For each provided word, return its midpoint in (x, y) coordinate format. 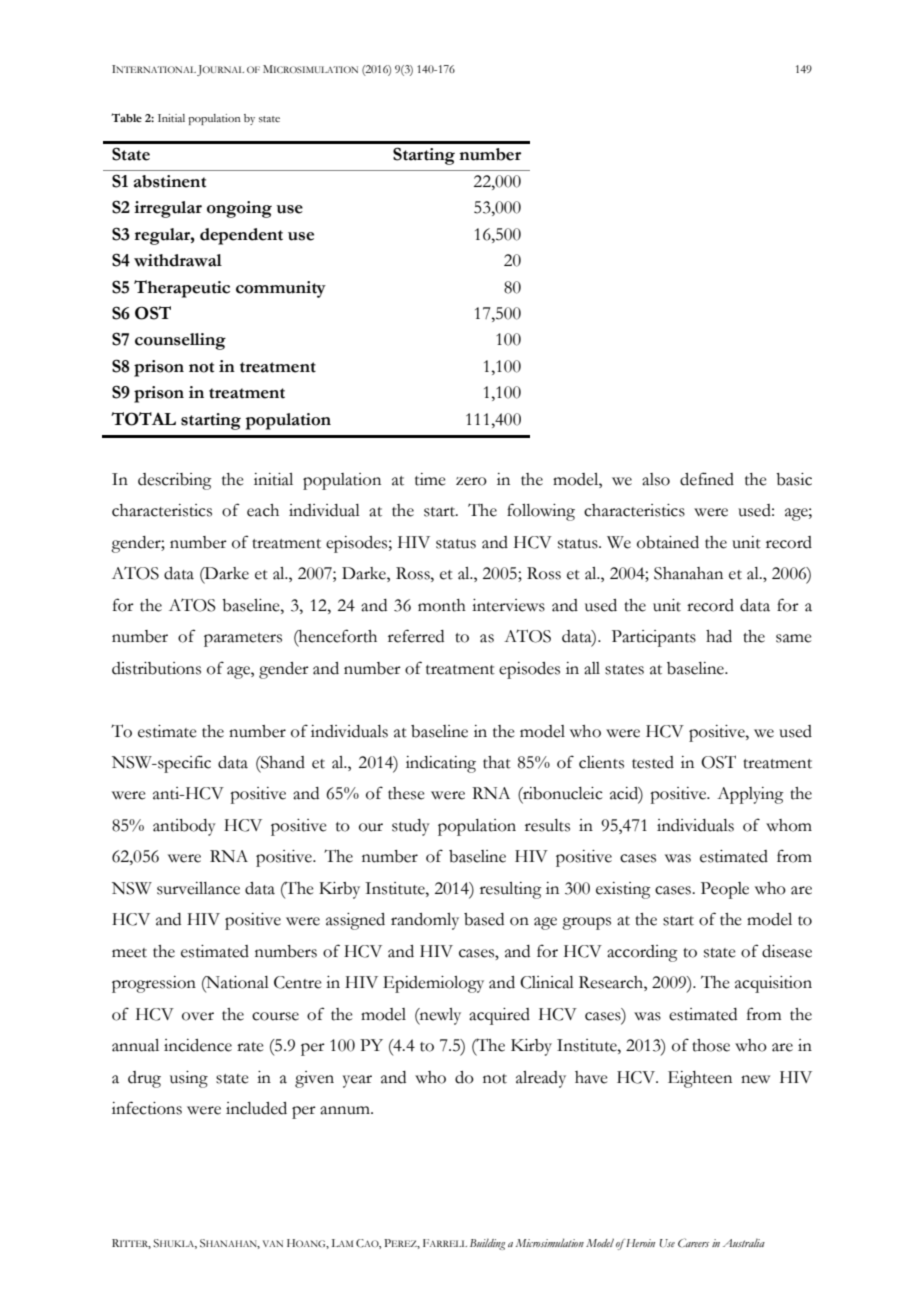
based (484, 919)
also (656, 479)
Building (487, 1244)
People (725, 890)
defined (707, 479)
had (719, 636)
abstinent (170, 181)
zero (471, 481)
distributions (156, 668)
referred (416, 636)
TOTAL (143, 419)
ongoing (239, 209)
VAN (273, 1243)
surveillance (198, 888)
